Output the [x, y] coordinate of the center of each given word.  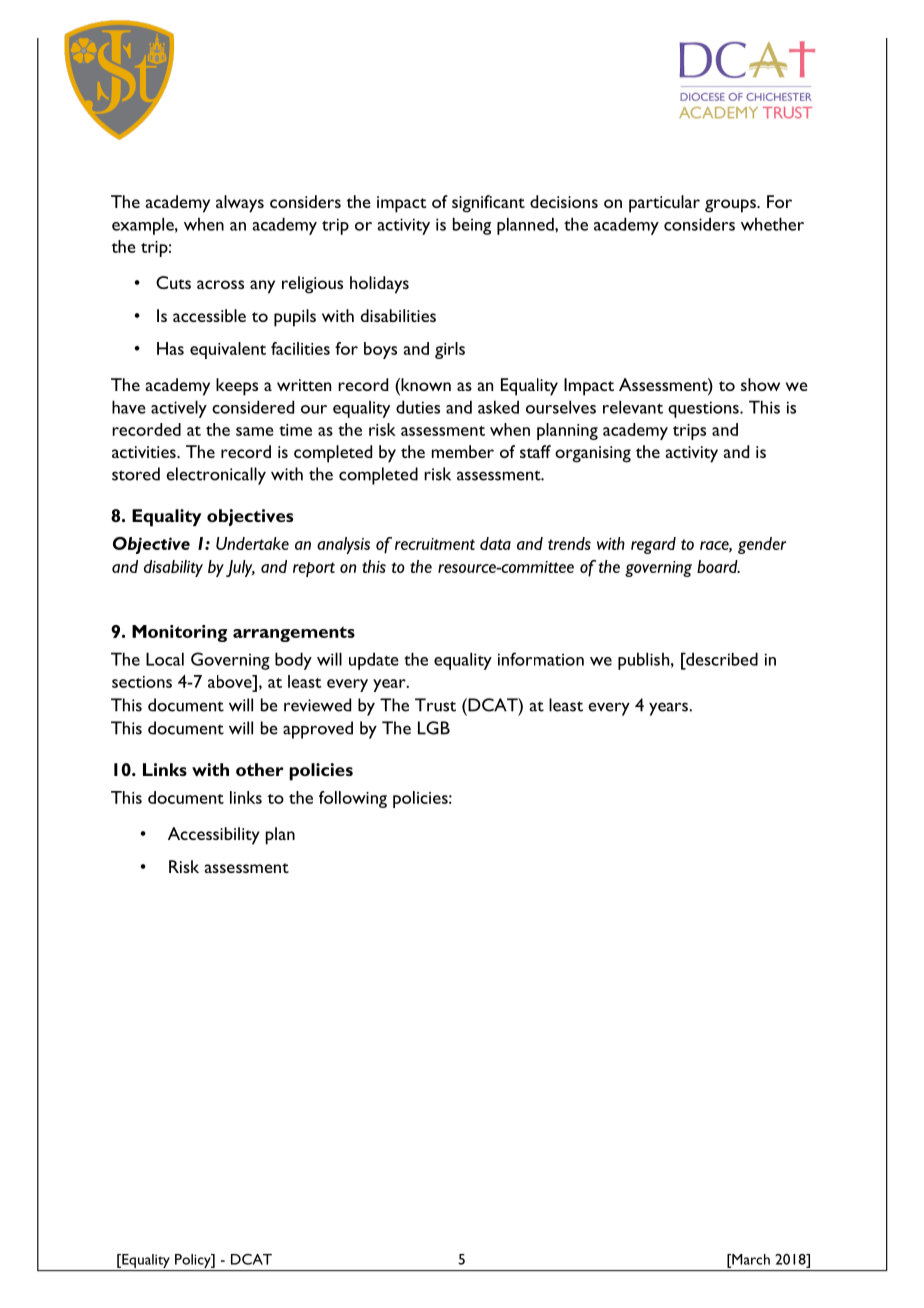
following [353, 799]
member [463, 451]
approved [318, 730]
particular [664, 204]
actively [179, 409]
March [750, 1260]
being [472, 226]
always [240, 204]
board [718, 566]
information [541, 659]
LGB [434, 728]
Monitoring [179, 633]
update [374, 661]
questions [704, 409]
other [260, 769]
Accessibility [214, 836]
